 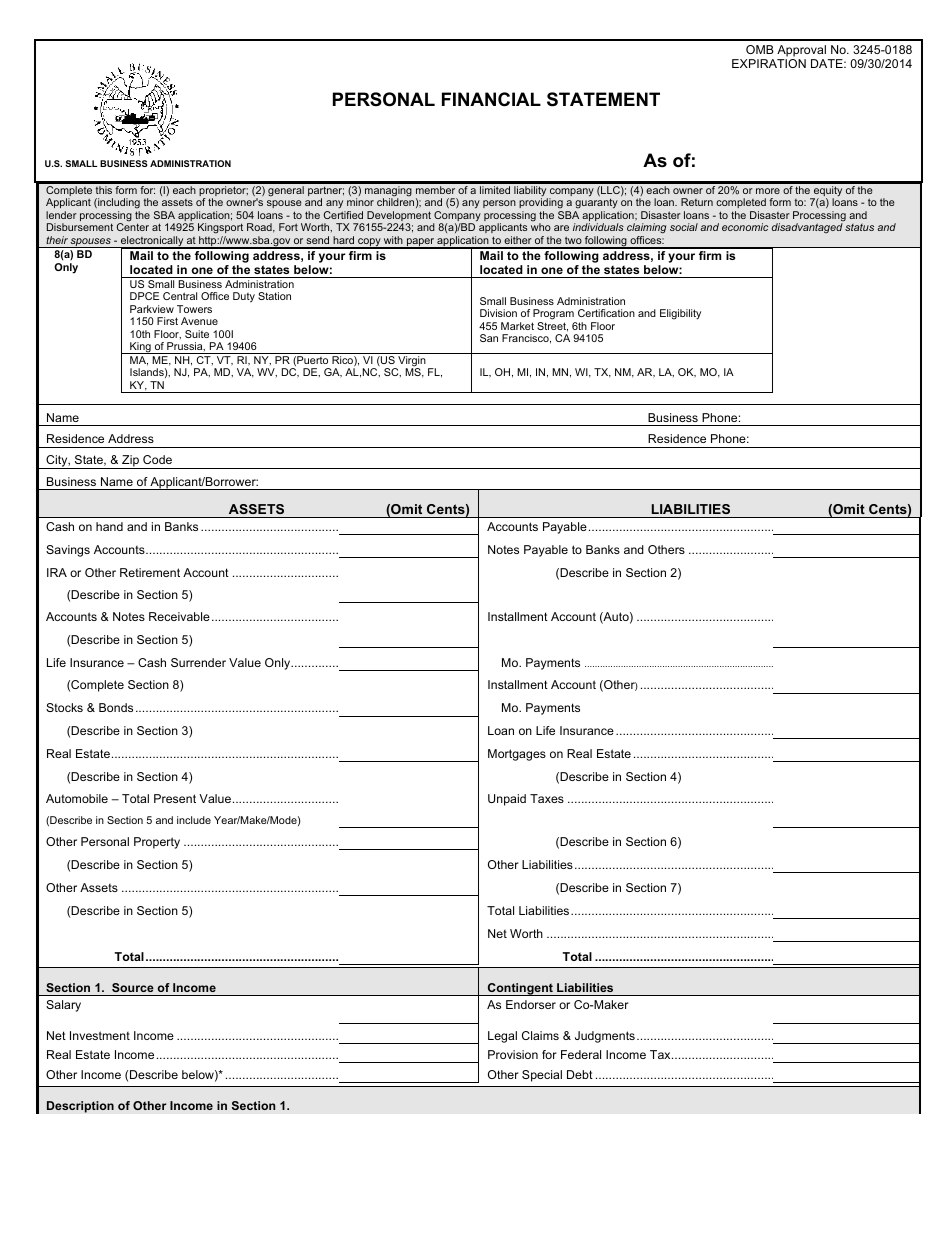 What do you see at coordinates (61, 215) in the screenshot?
I see `lender` at bounding box center [61, 215].
